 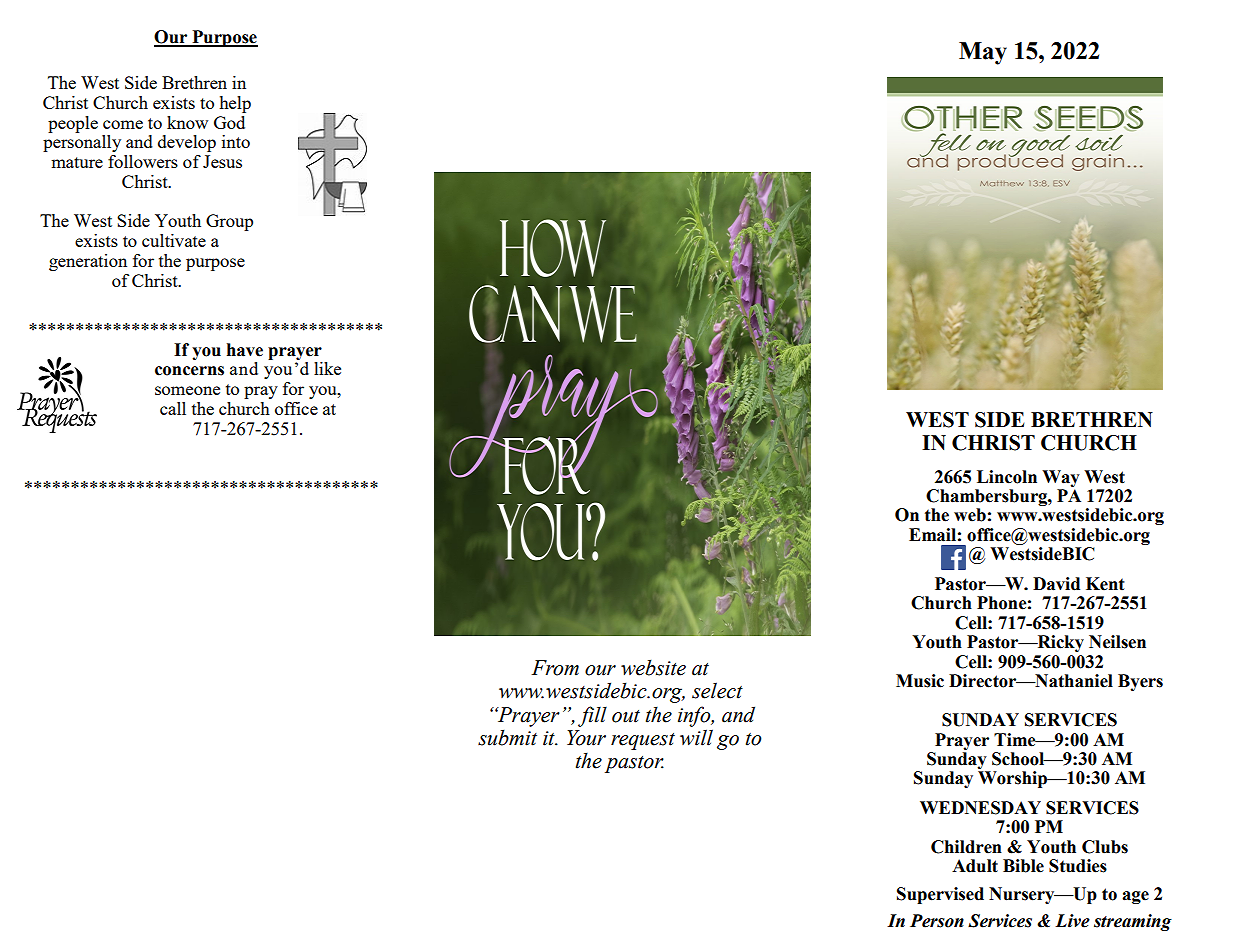 I want to click on Music, so click(x=920, y=681).
